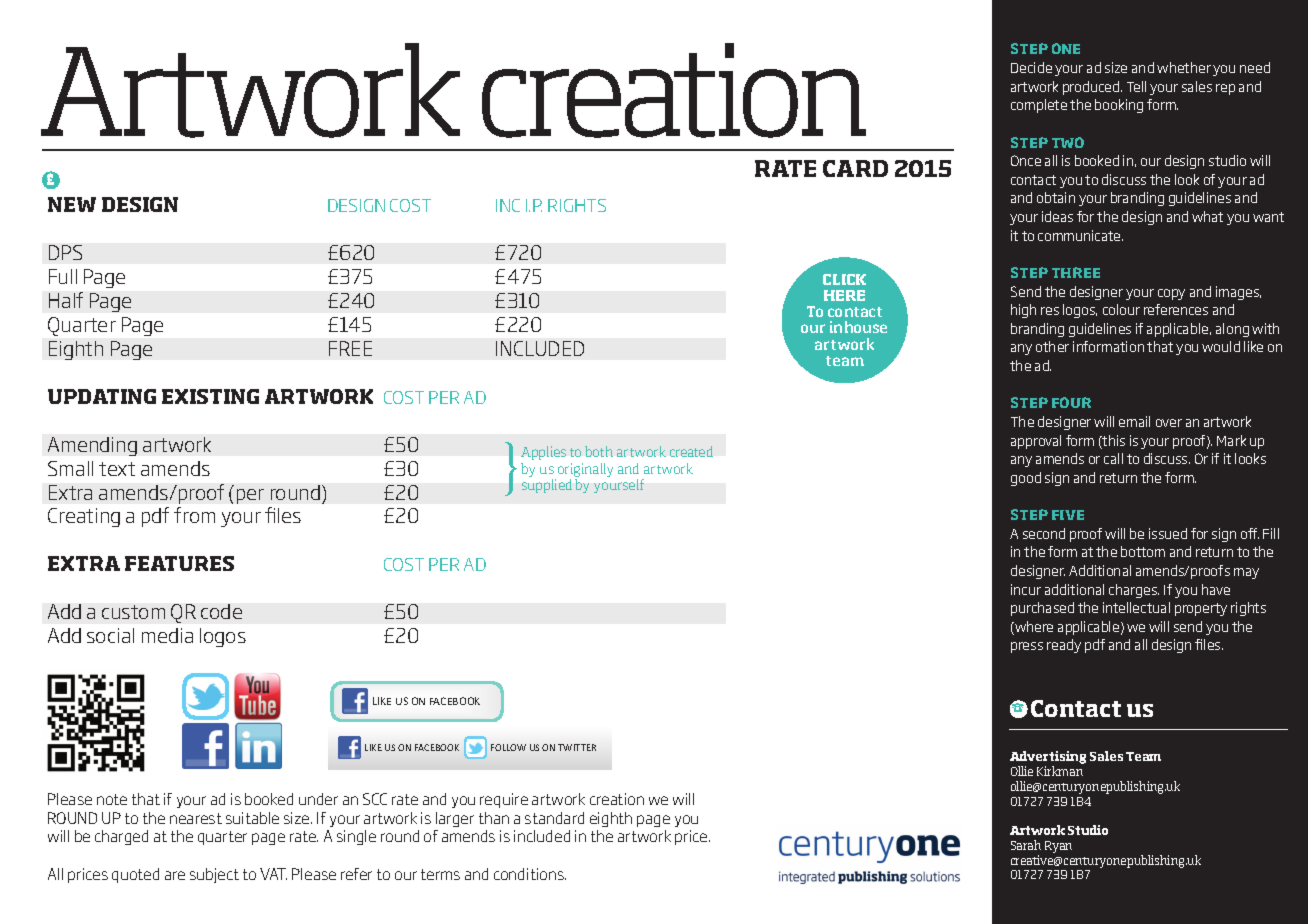  I want to click on CARD, so click(855, 168).
